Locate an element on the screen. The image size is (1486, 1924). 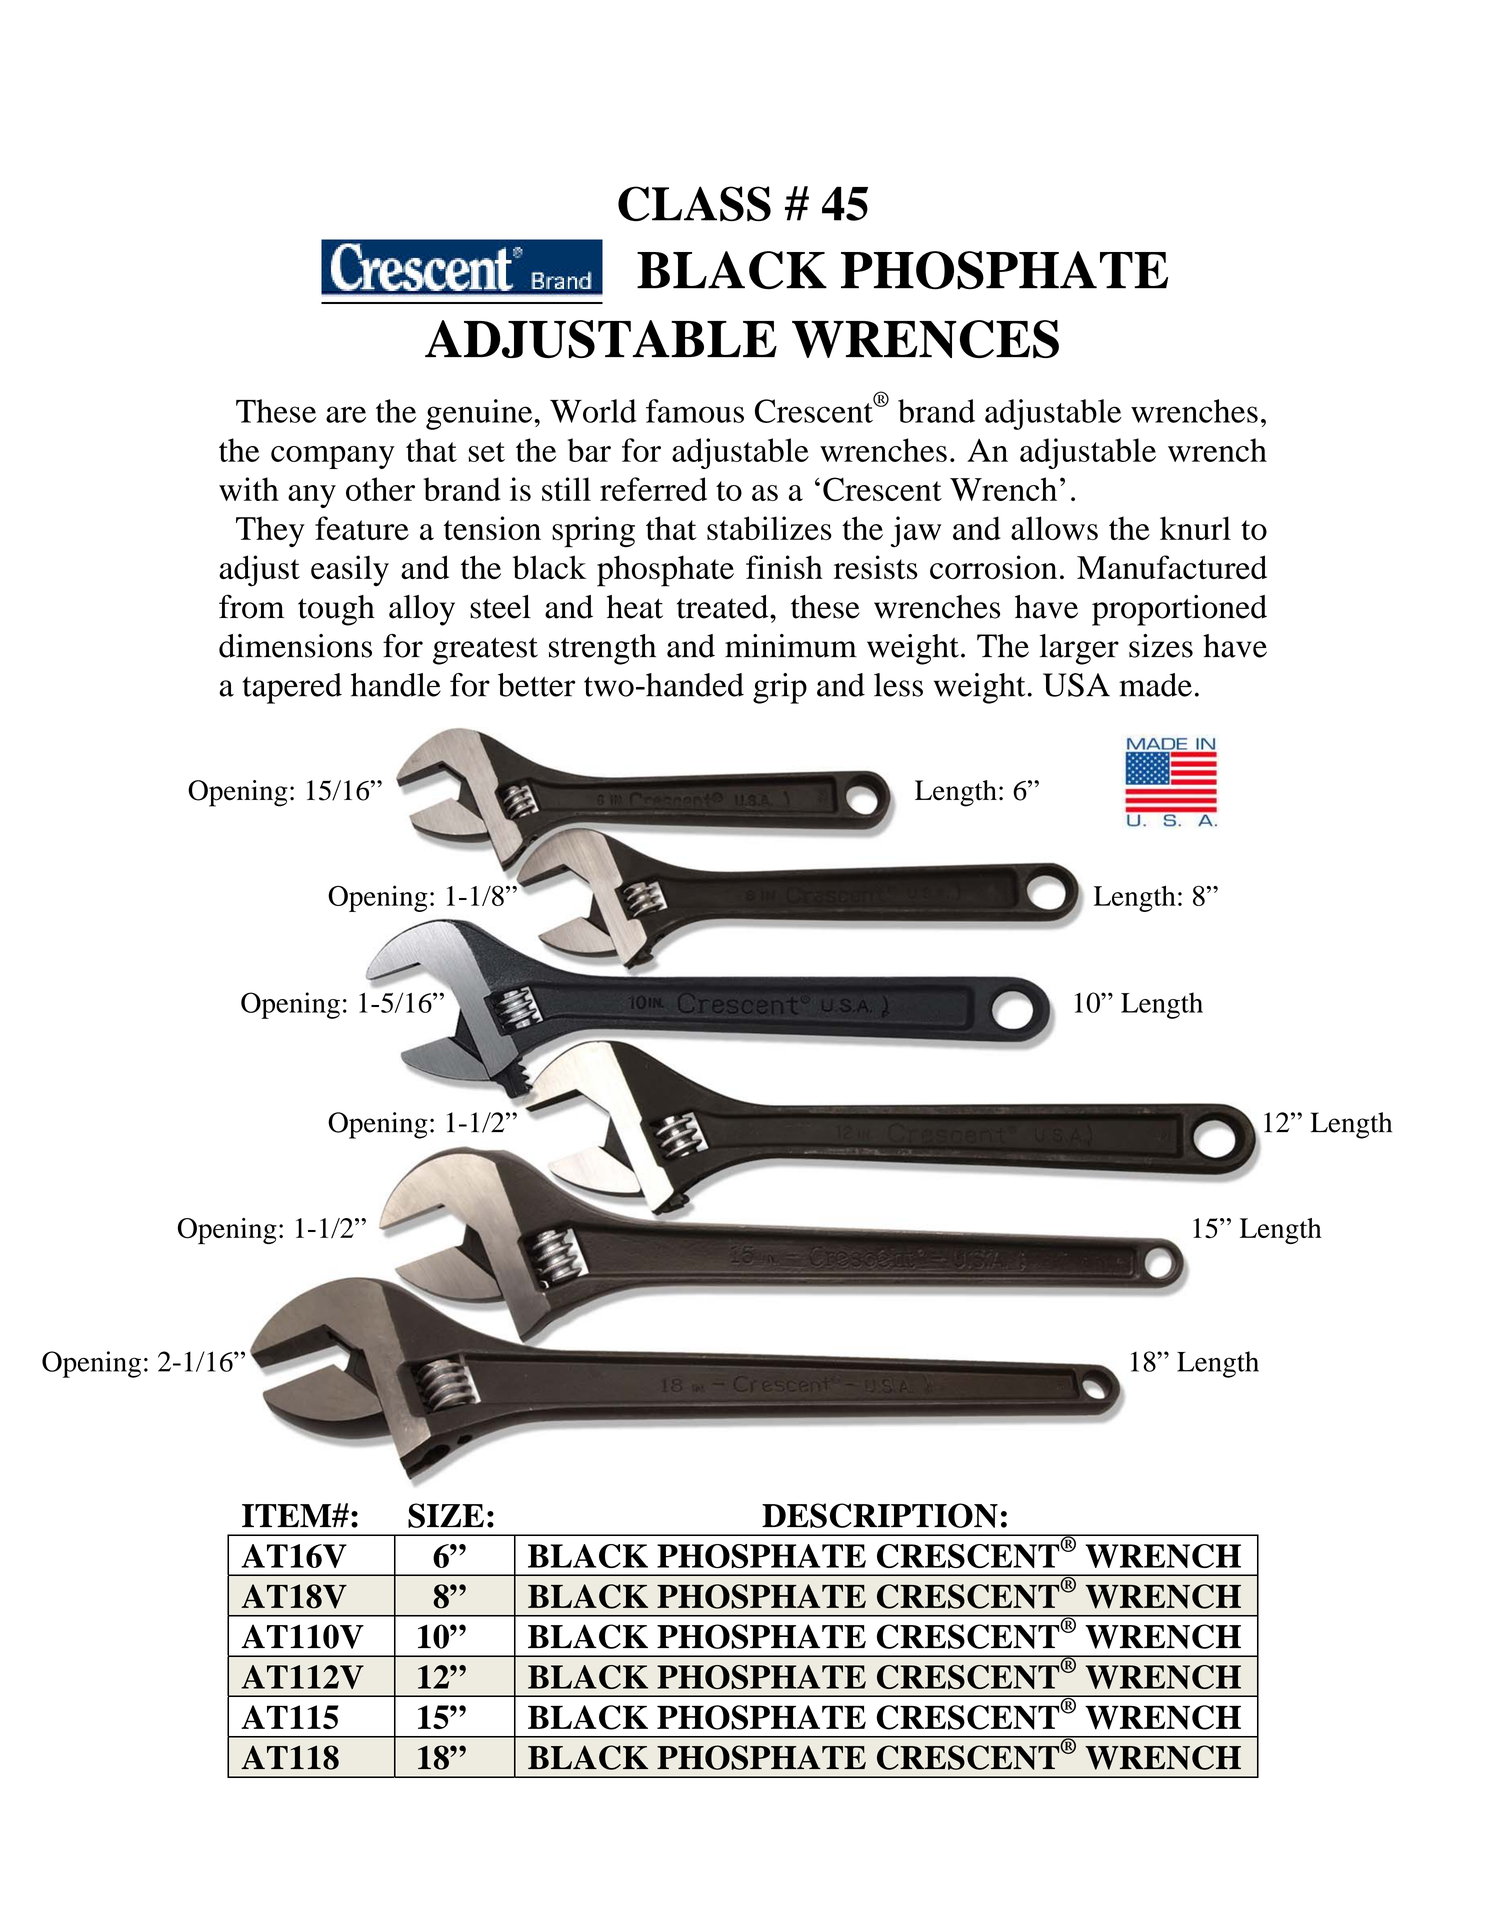
stabilizes is located at coordinates (769, 528).
